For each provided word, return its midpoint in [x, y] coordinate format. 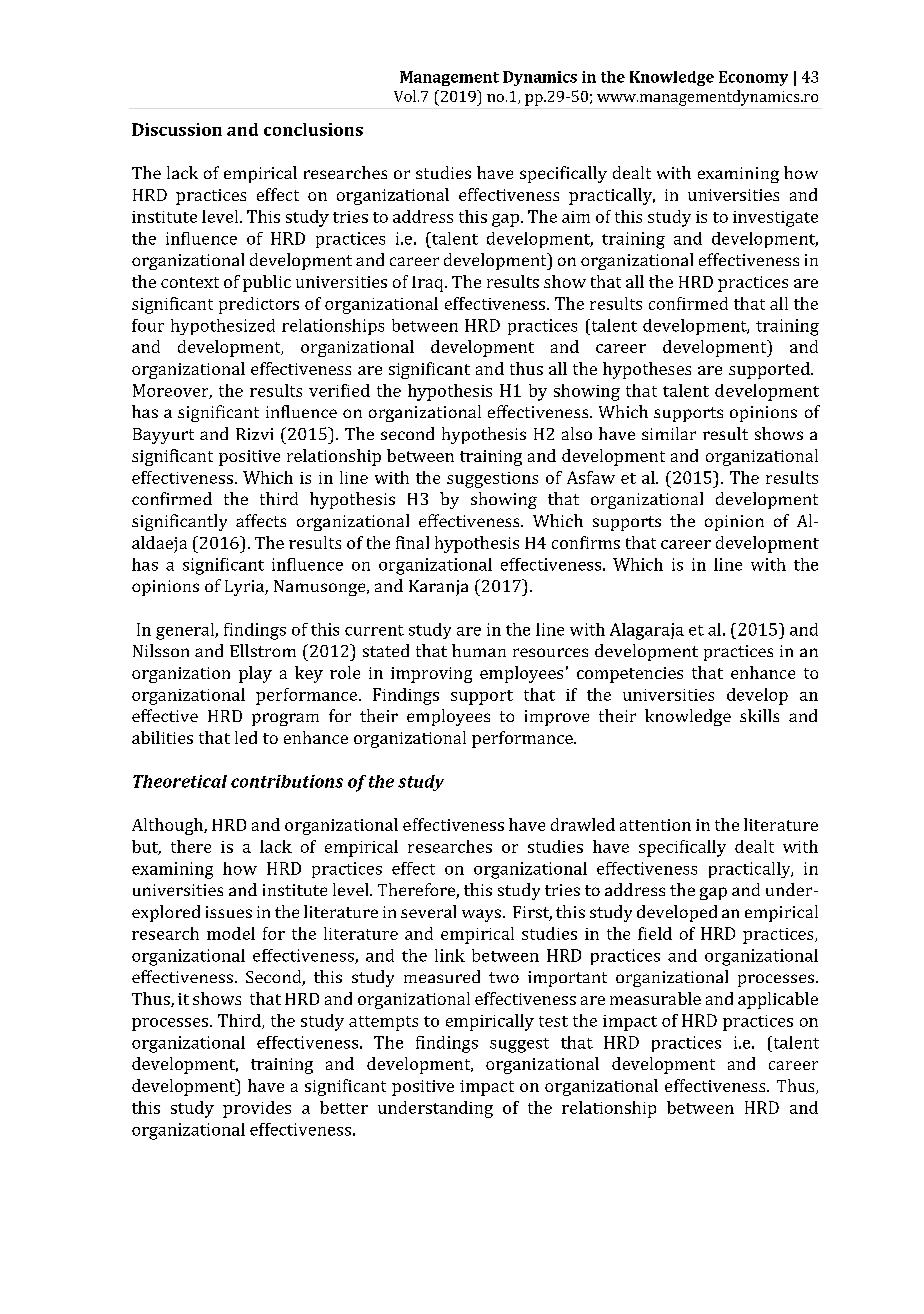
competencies [630, 675]
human [479, 650]
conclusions [313, 129]
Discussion [177, 129]
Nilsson [161, 650]
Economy [753, 78]
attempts [383, 1023]
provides [257, 1109]
